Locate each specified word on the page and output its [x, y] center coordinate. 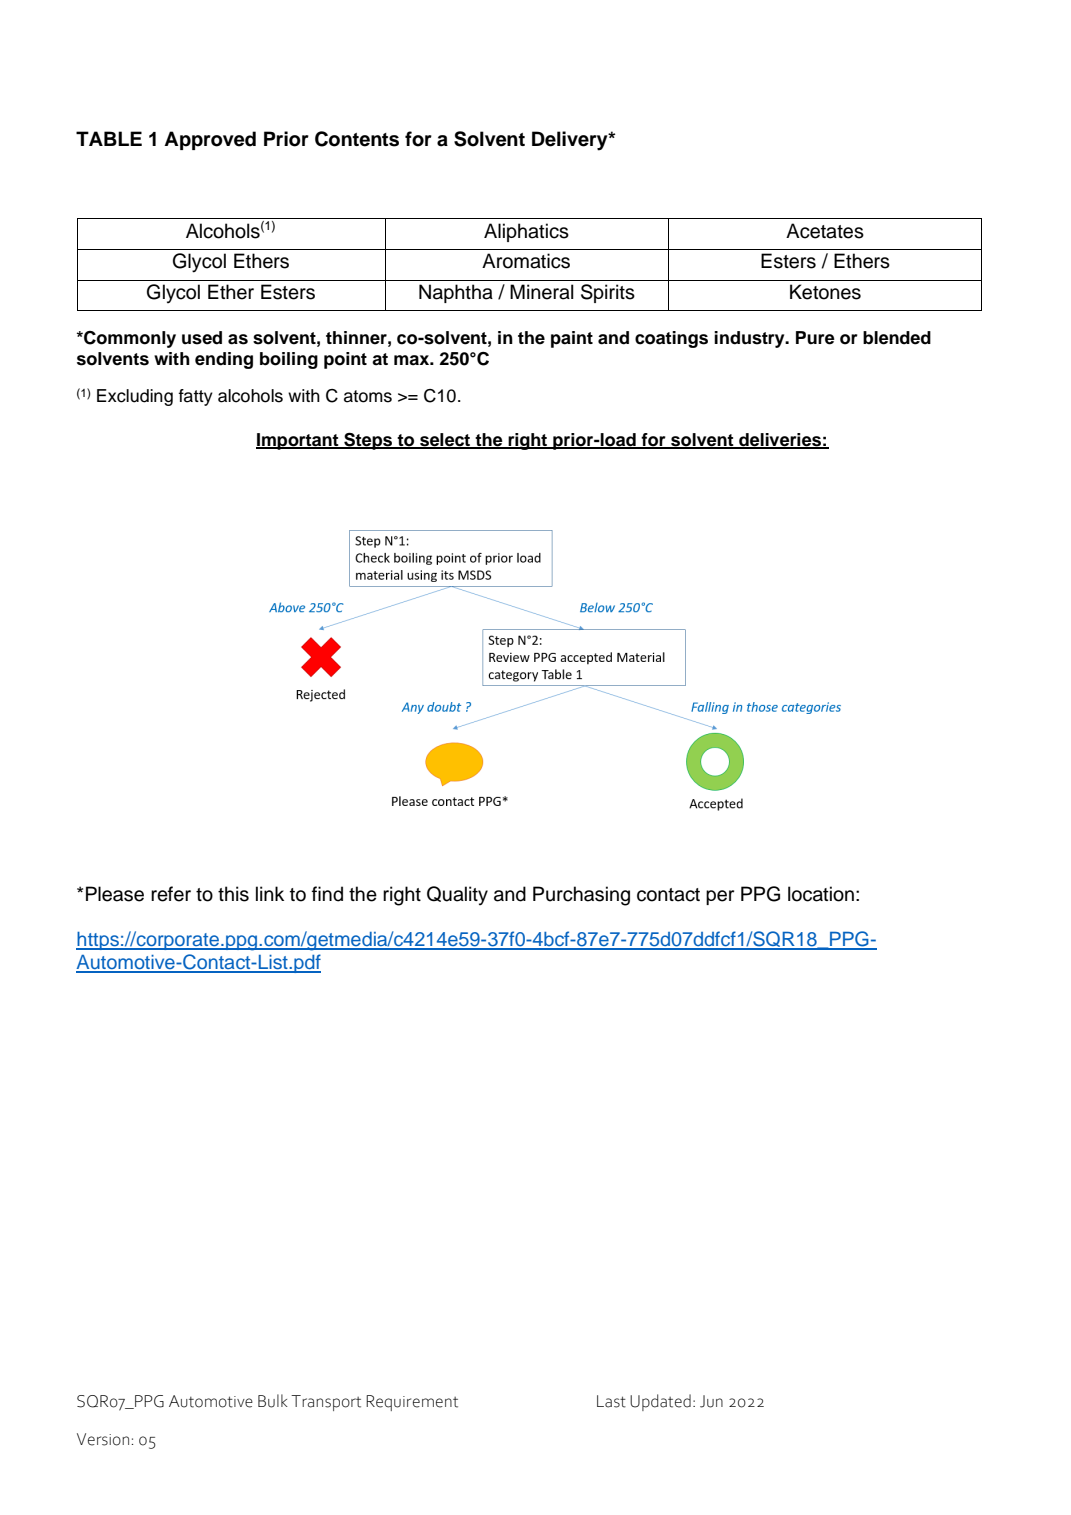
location [821, 894]
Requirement [412, 1403]
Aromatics [526, 261]
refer [171, 894]
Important [298, 441]
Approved [210, 140]
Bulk [273, 1401]
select [445, 440]
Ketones [825, 292]
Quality [457, 895]
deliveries [780, 440]
